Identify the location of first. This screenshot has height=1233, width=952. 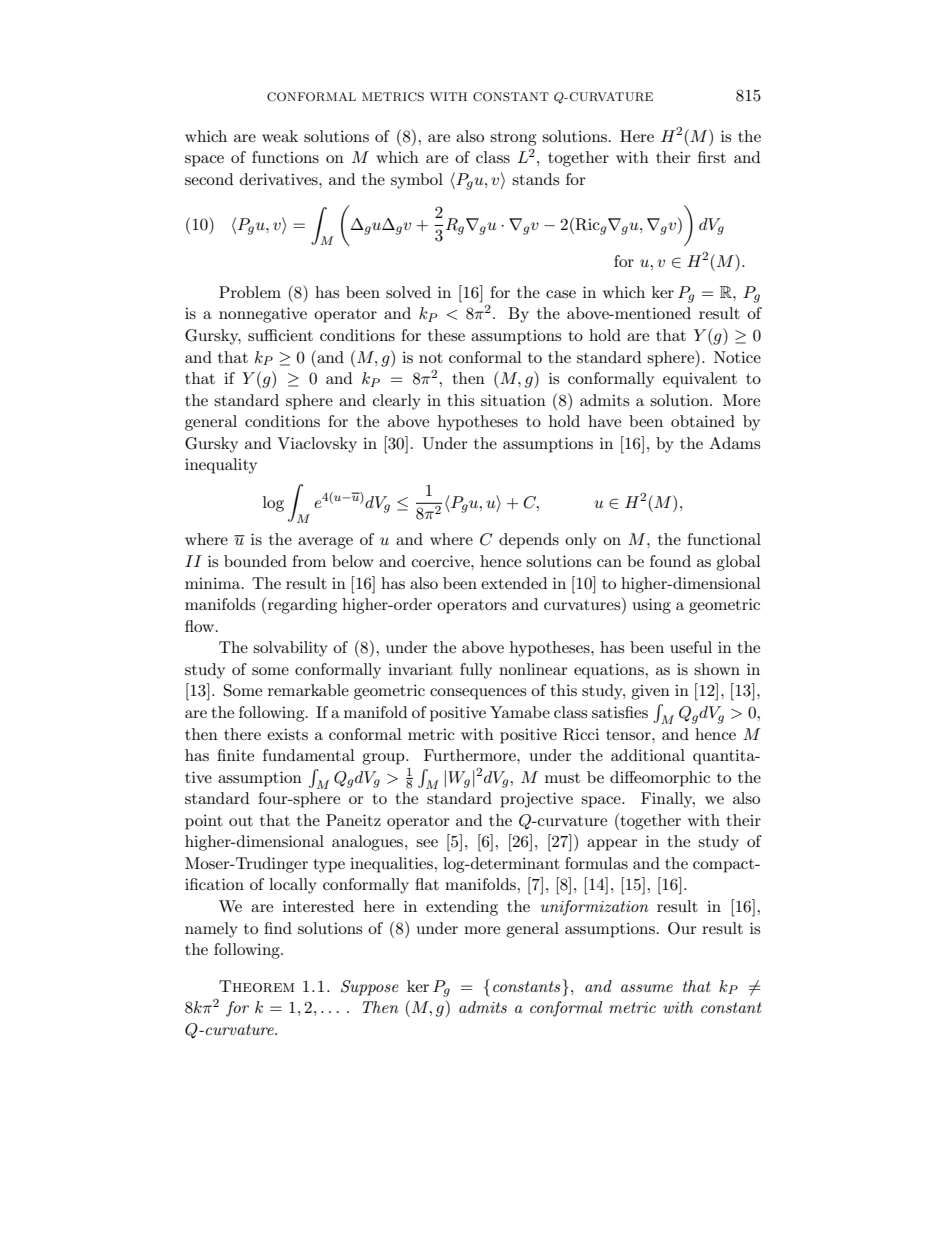
(712, 157).
